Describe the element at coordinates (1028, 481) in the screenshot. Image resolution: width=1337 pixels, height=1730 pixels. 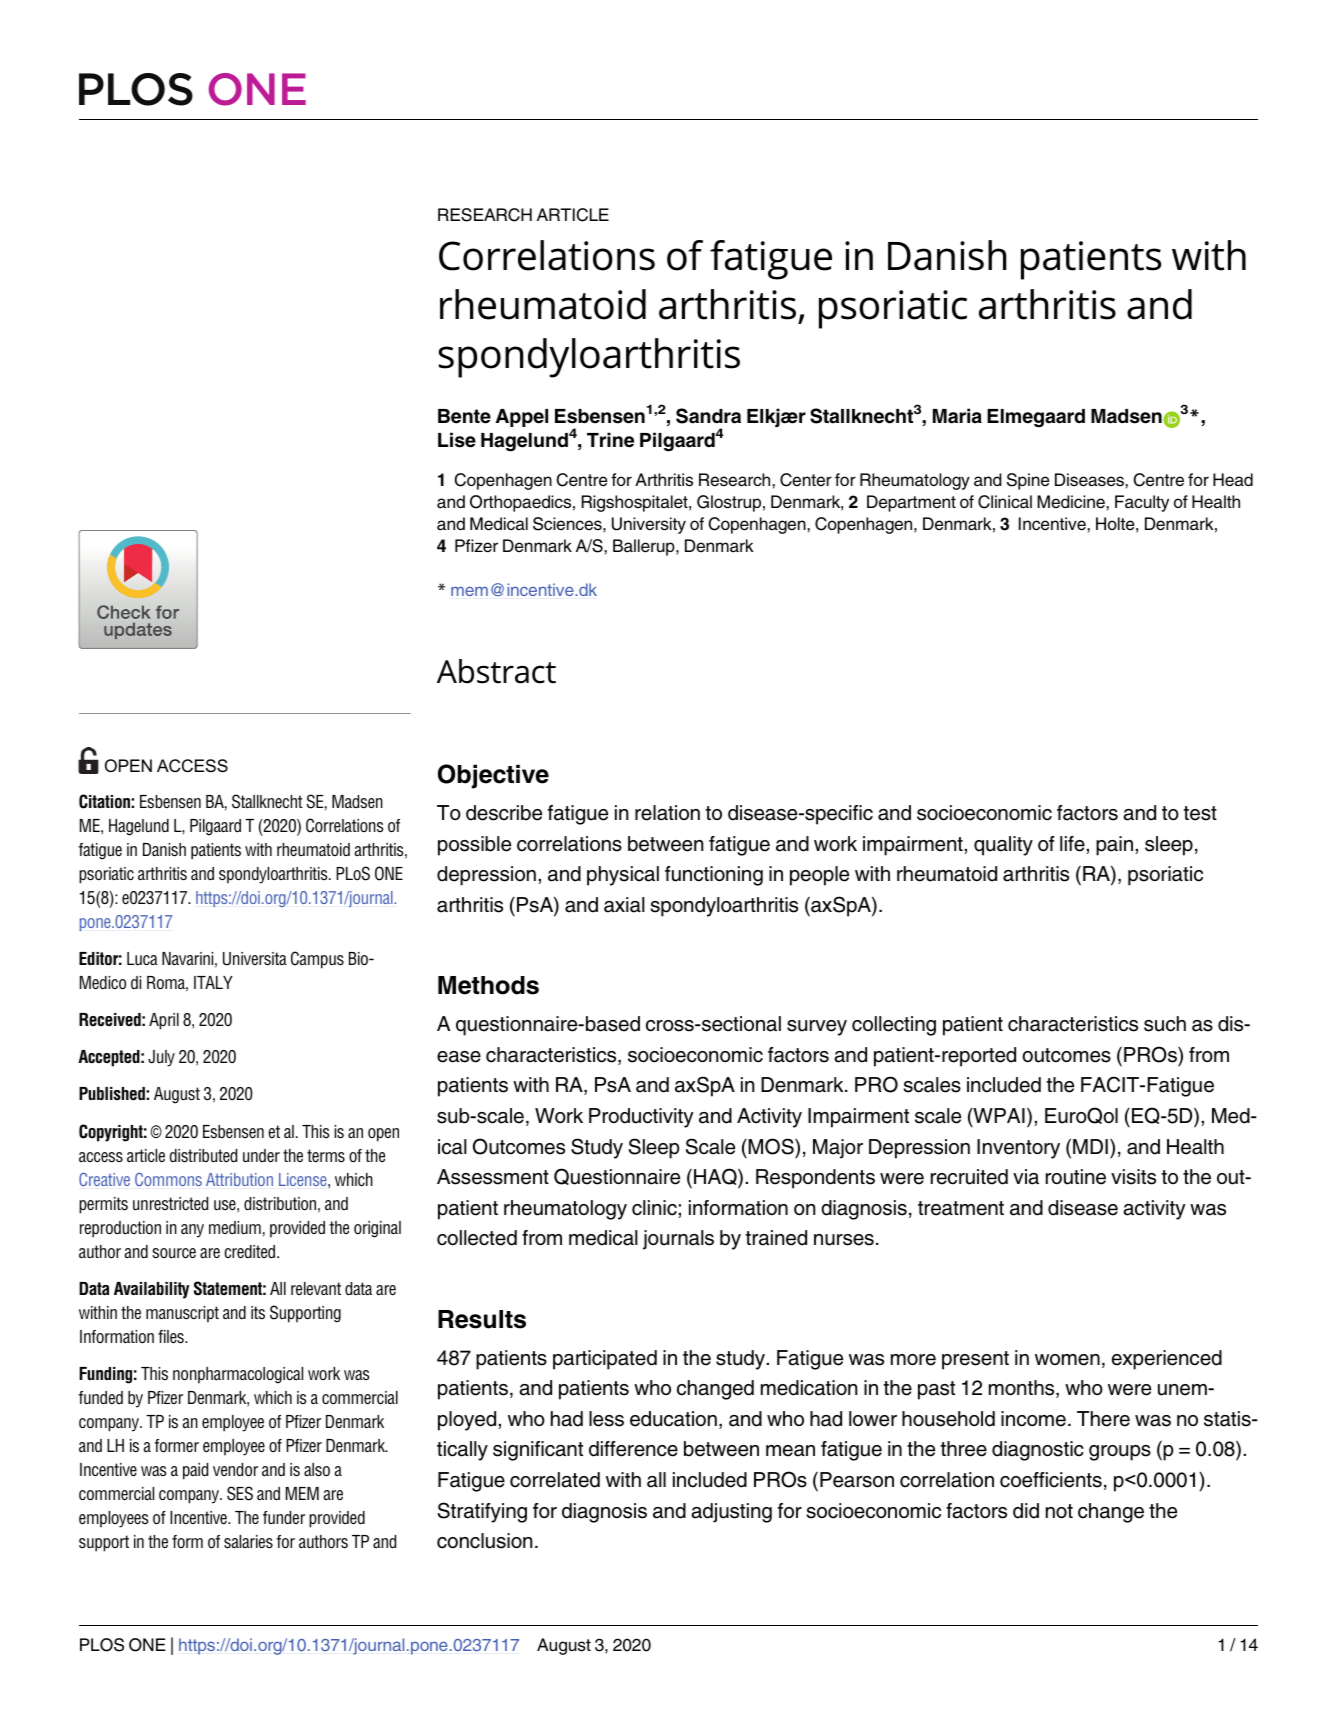
I see `Spine` at that location.
